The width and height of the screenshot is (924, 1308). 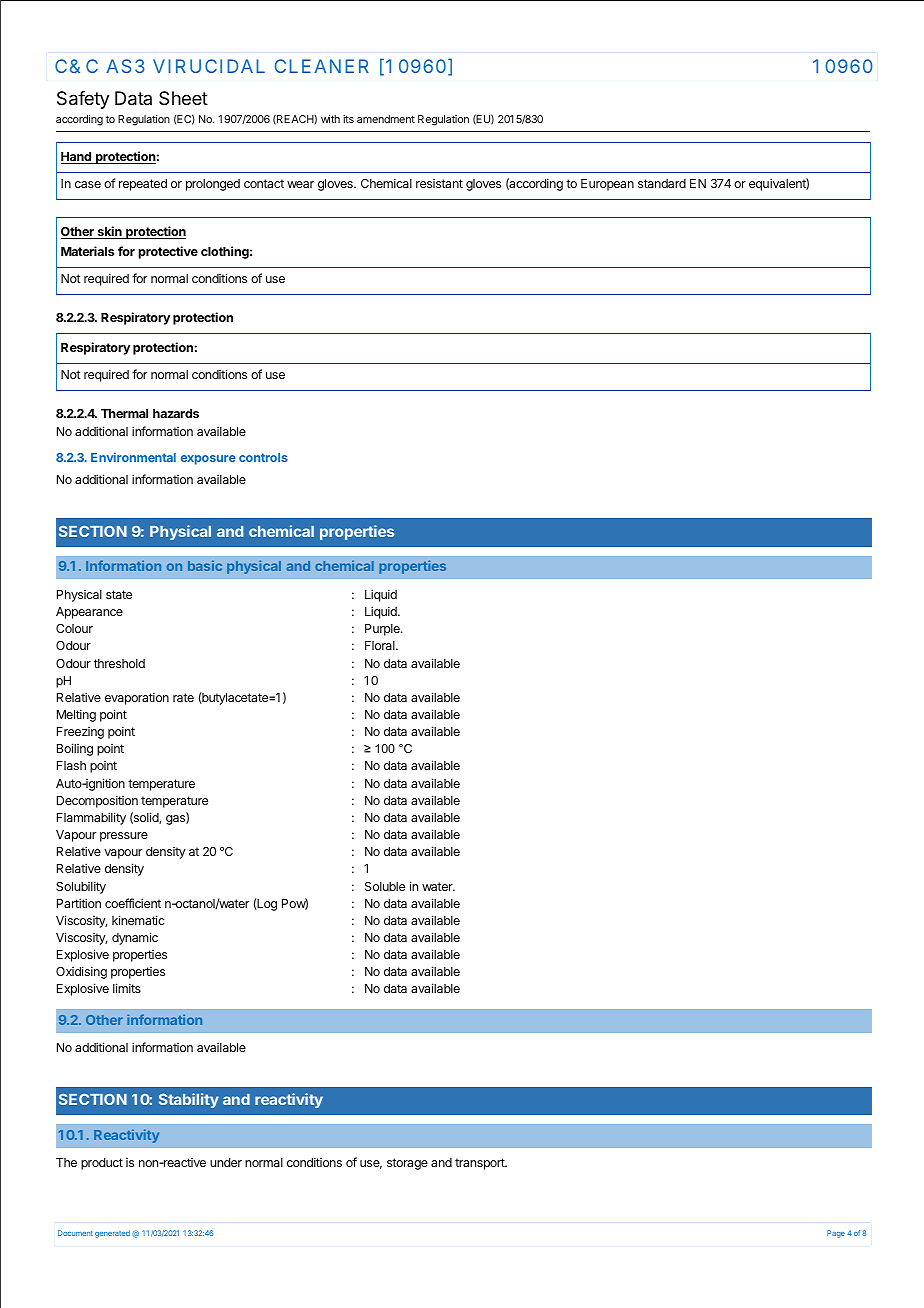 I want to click on amendment, so click(x=386, y=119).
